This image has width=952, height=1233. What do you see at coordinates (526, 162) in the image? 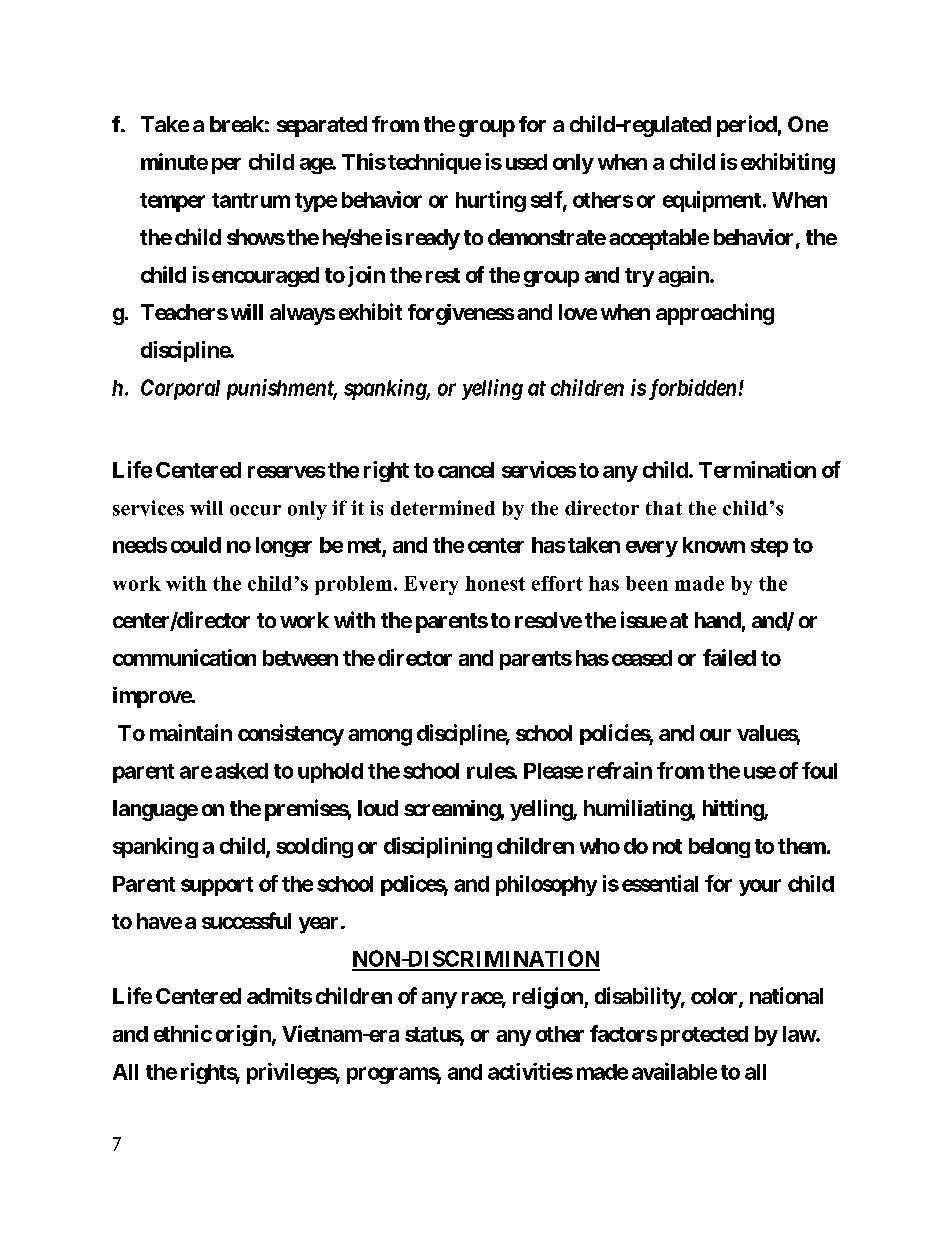
I see `used` at bounding box center [526, 162].
